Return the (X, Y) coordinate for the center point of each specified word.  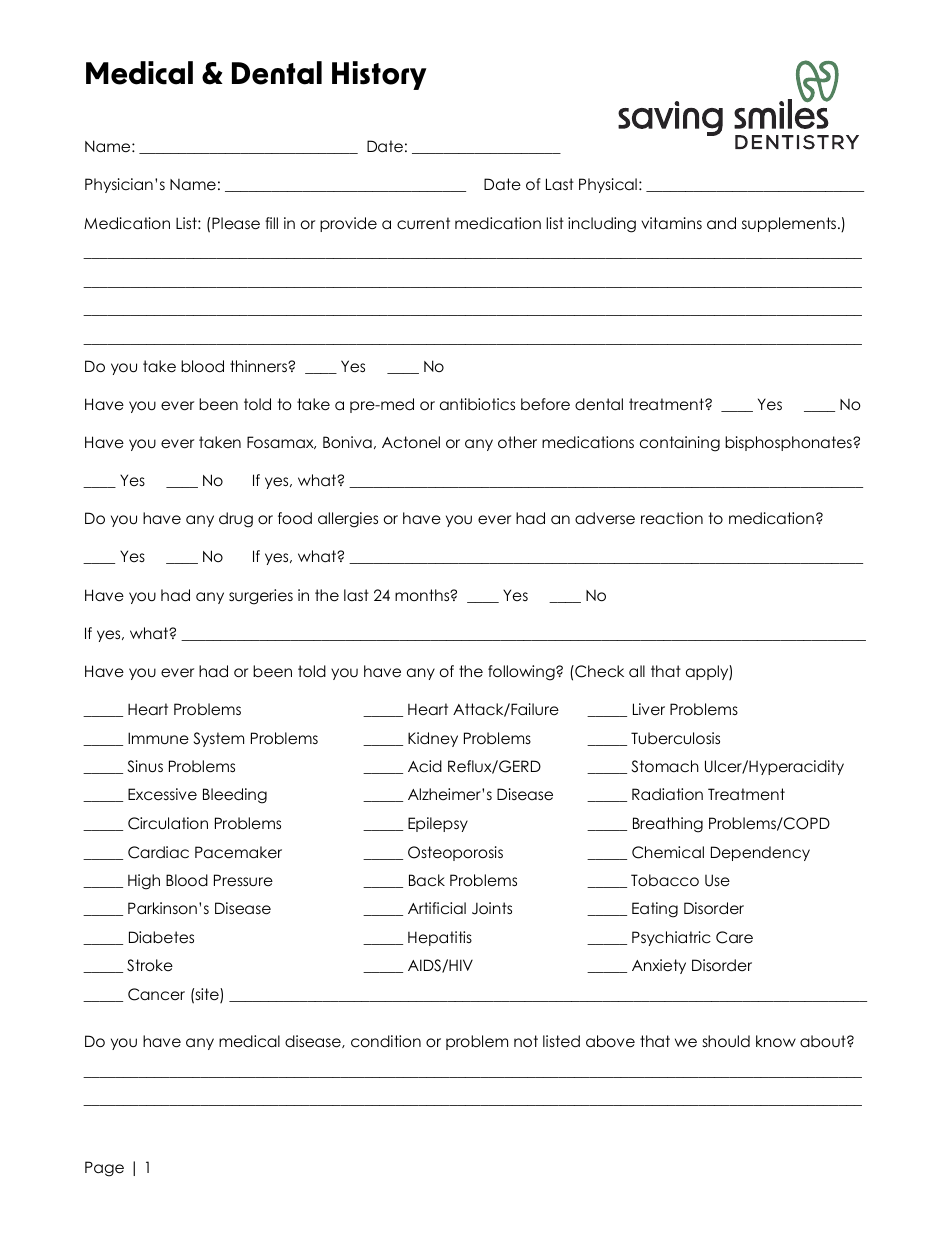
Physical (608, 185)
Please (236, 223)
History (379, 75)
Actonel (411, 442)
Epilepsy (438, 824)
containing (680, 444)
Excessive (162, 794)
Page (104, 1169)
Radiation (667, 794)
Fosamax (281, 442)
